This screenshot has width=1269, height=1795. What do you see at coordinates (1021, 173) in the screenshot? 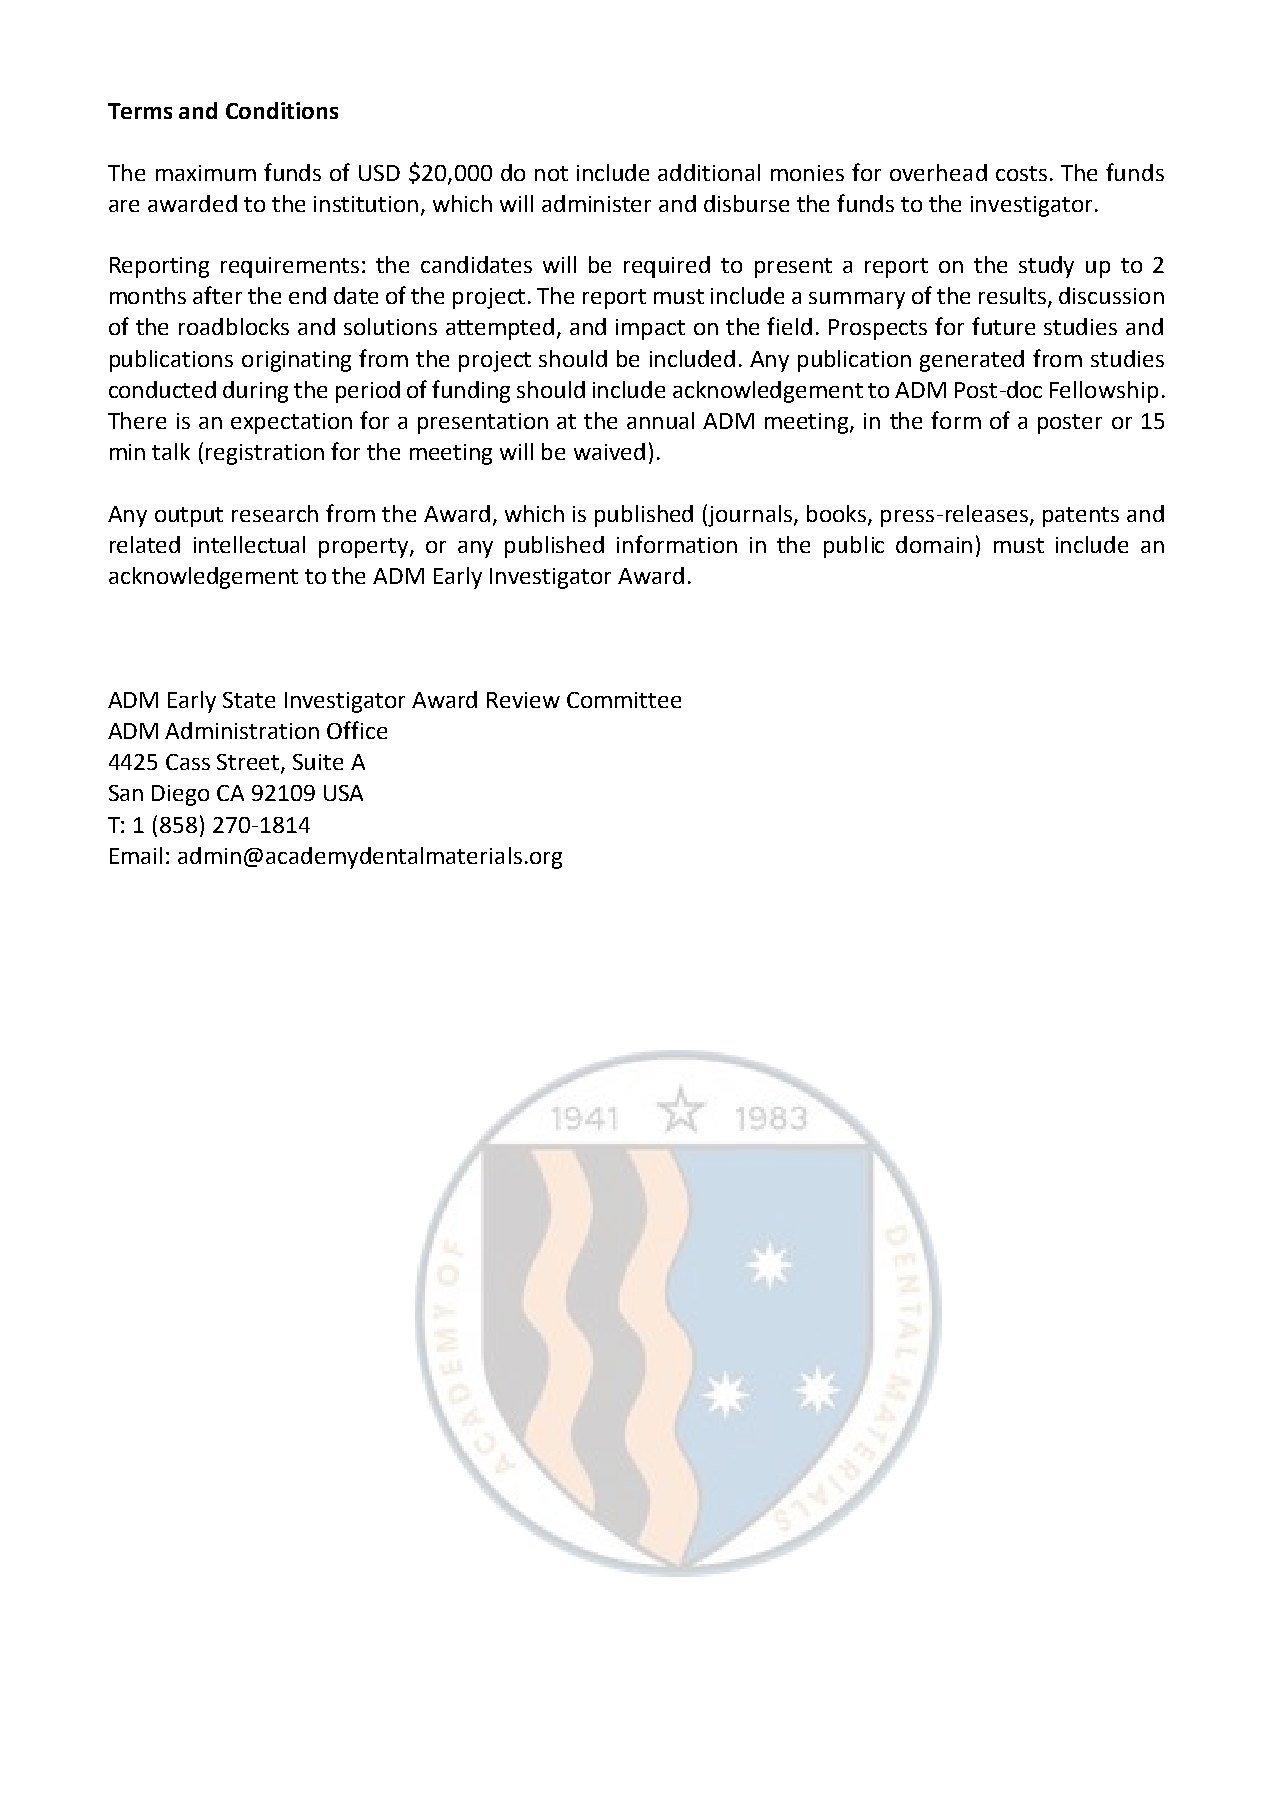
I see `costs` at bounding box center [1021, 173].
